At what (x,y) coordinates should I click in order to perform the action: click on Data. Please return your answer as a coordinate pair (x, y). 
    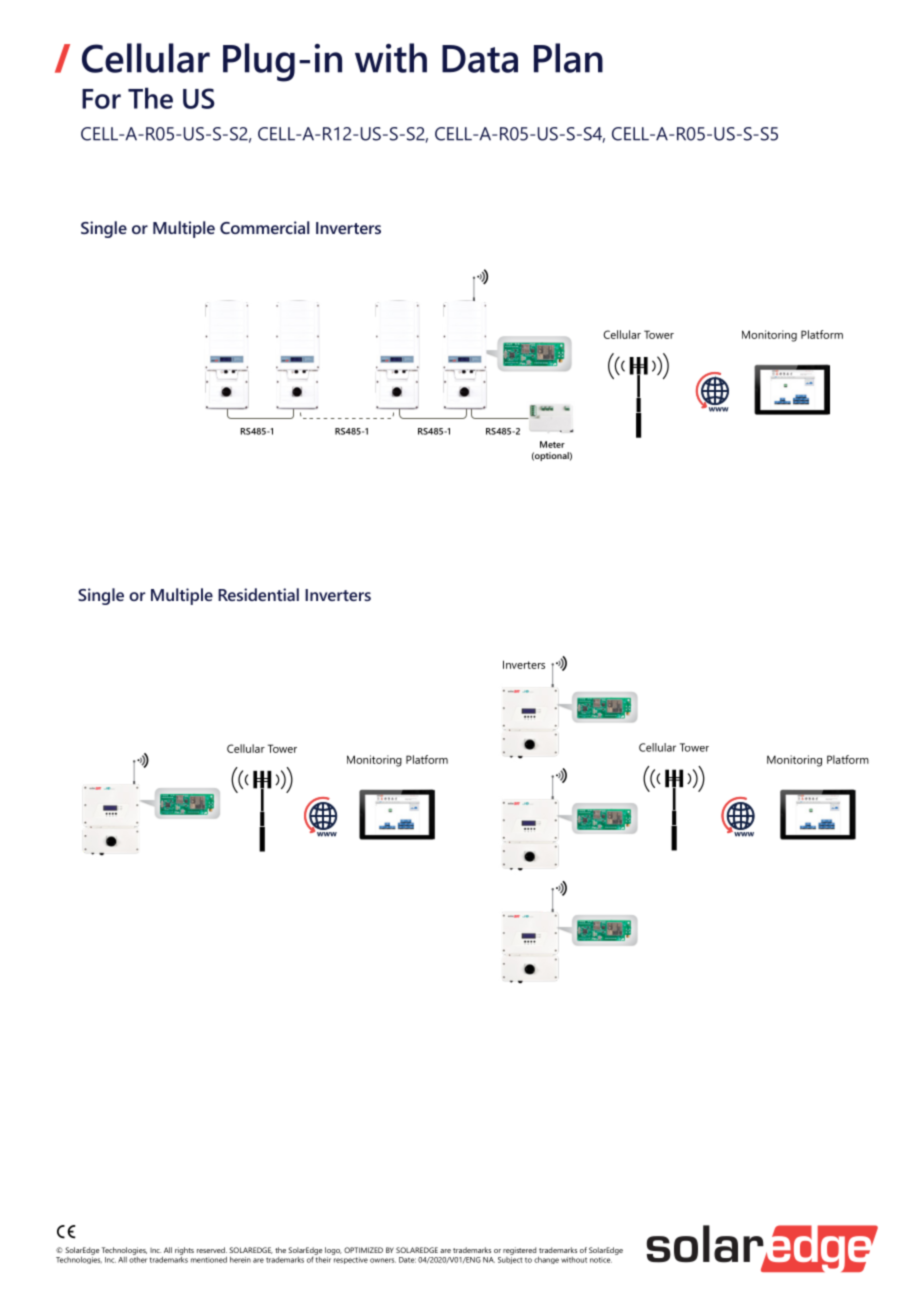
    Looking at the image, I should click on (480, 59).
